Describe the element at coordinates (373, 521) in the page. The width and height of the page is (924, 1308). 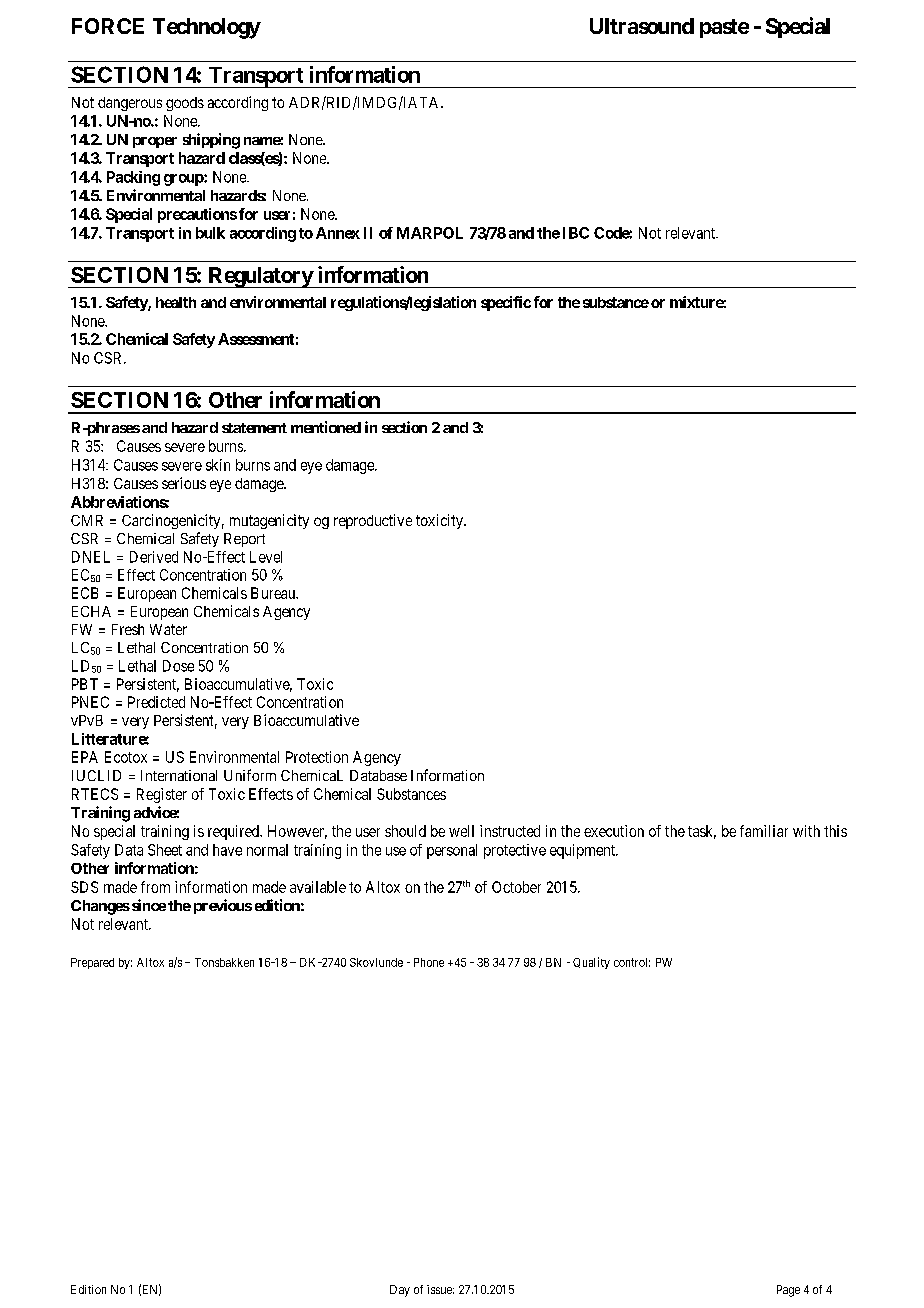
I see `reproductive` at that location.
